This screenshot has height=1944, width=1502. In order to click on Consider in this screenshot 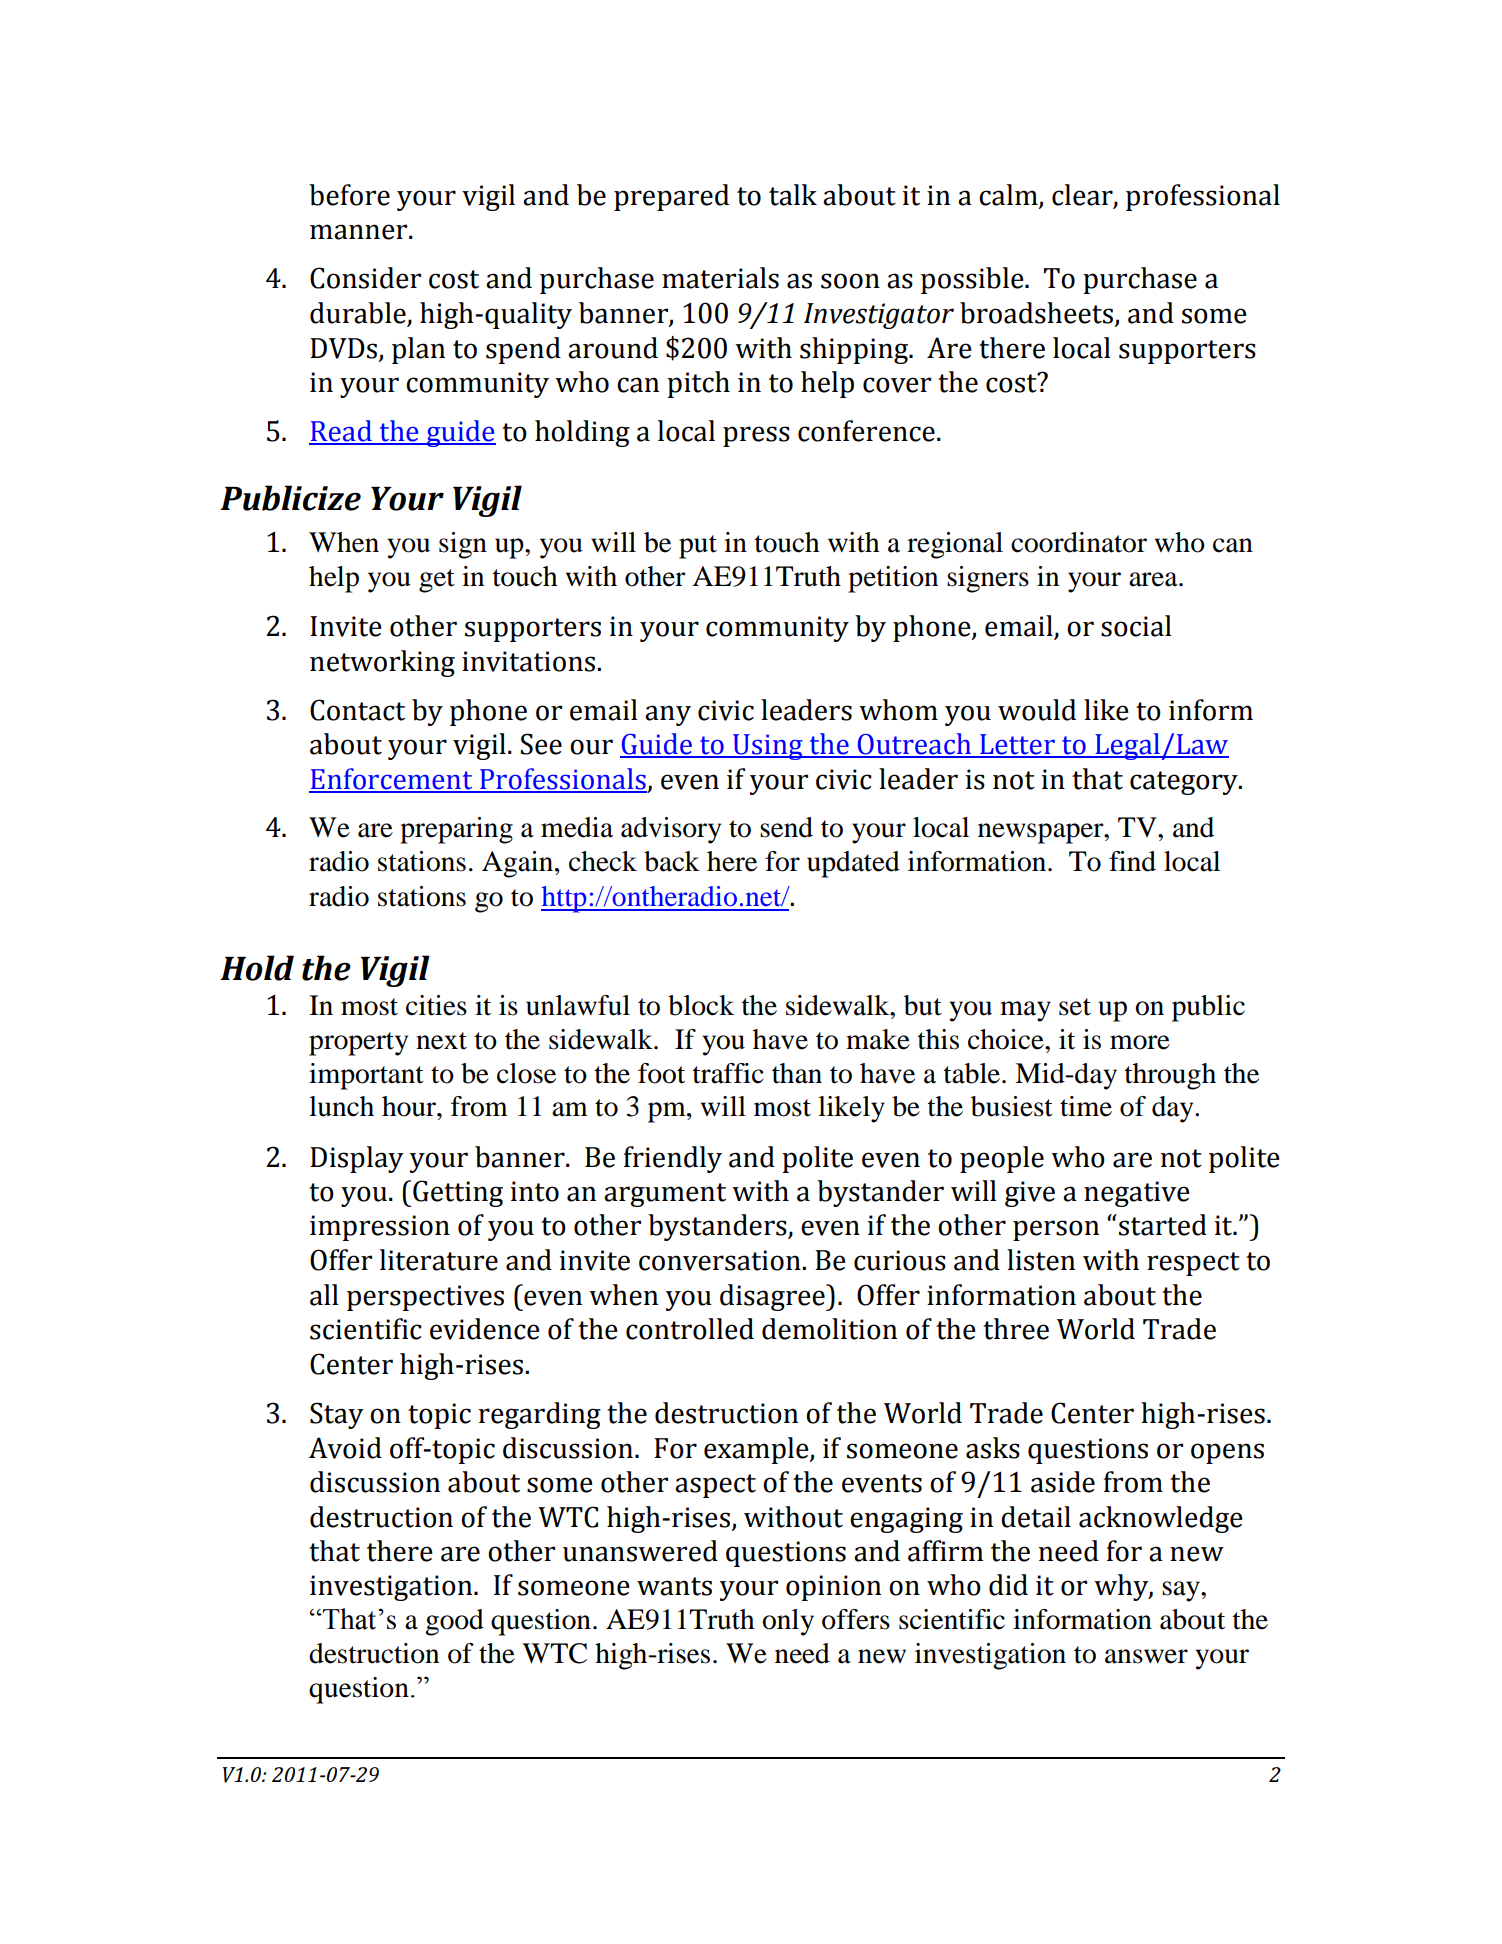, I will do `click(365, 278)`.
